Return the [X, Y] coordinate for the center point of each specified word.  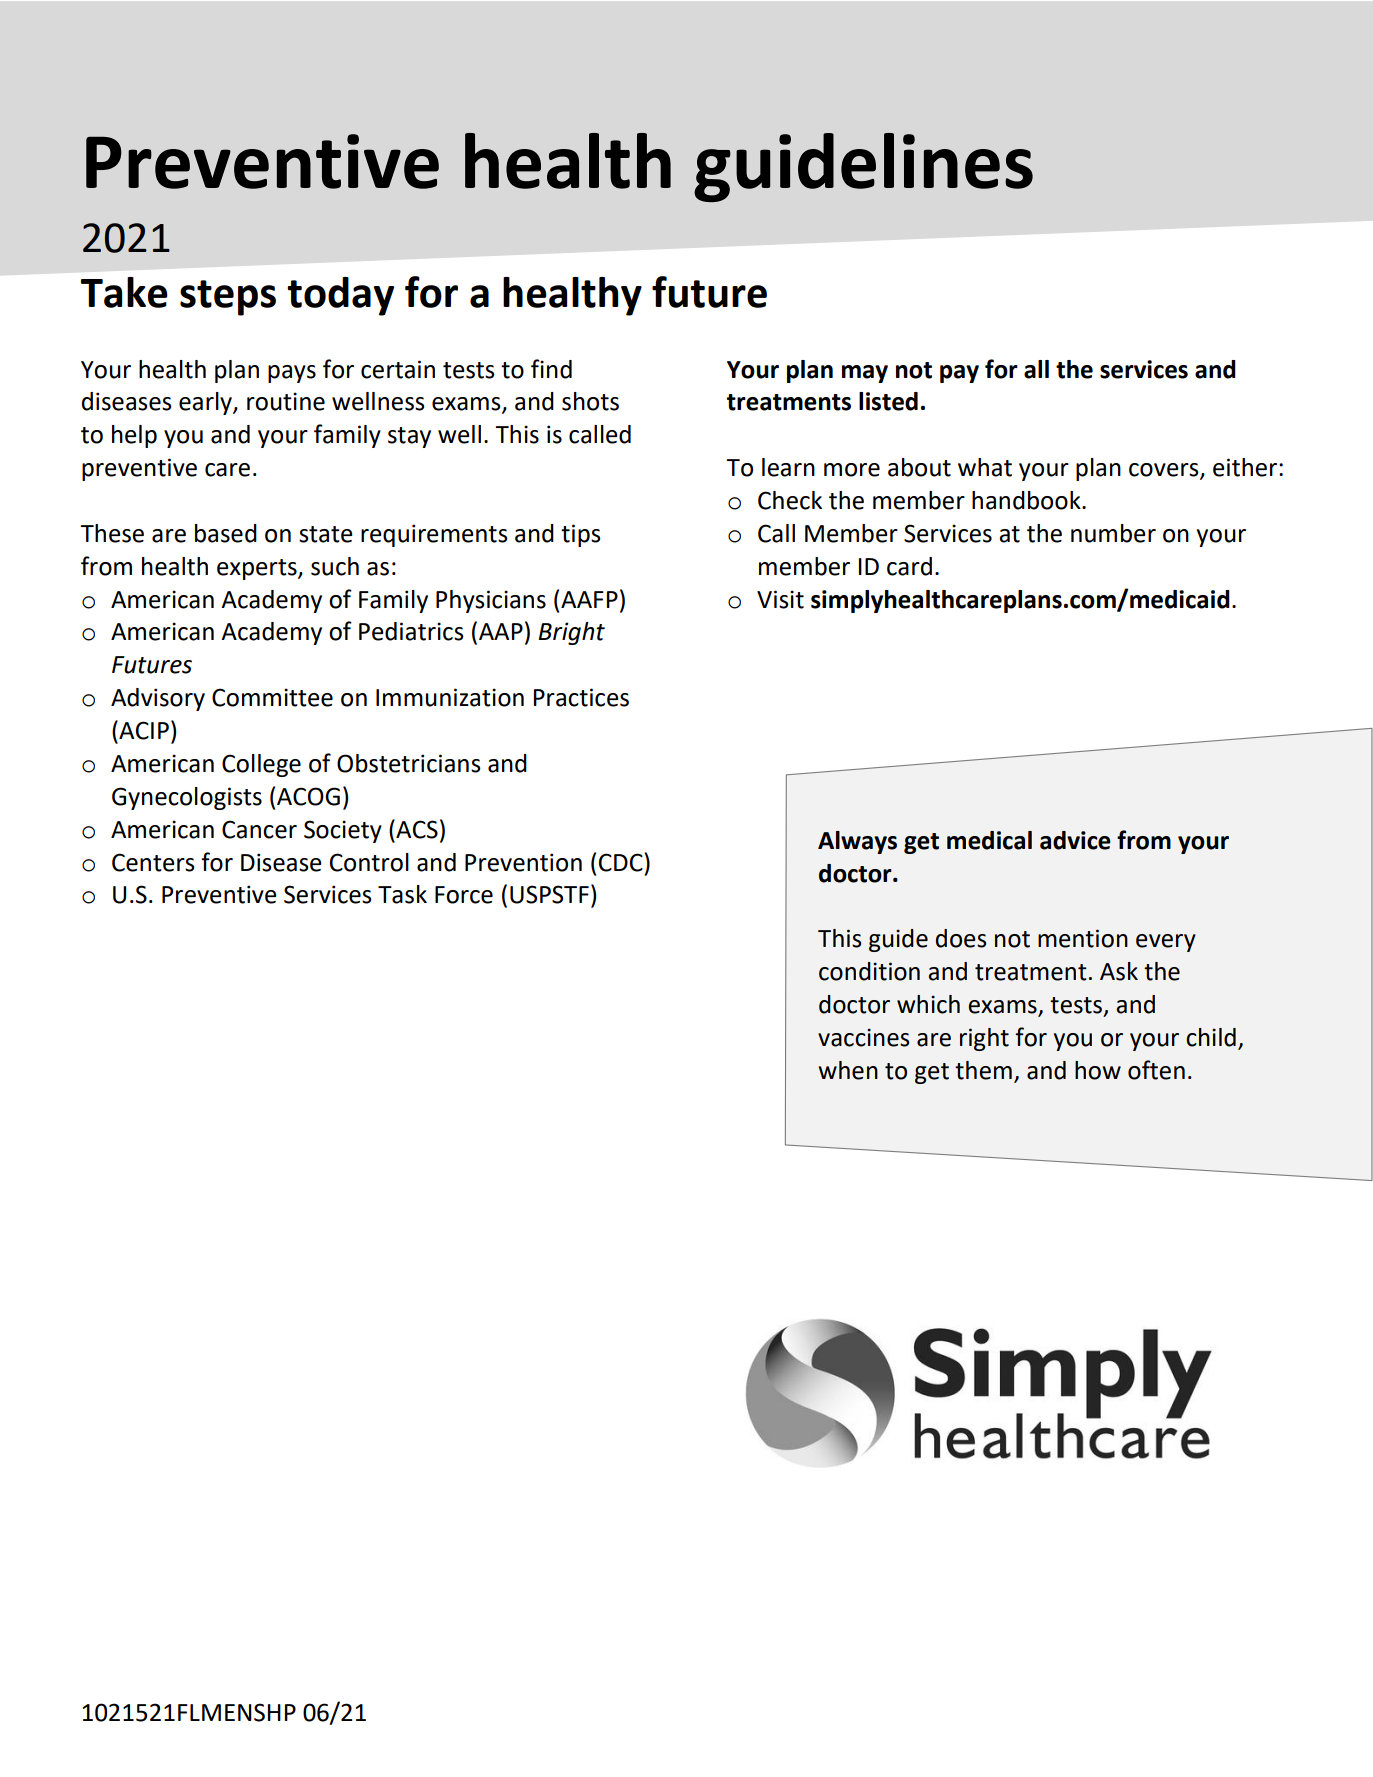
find [551, 369]
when [848, 1070]
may [865, 374]
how [1098, 1070]
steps [228, 298]
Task [402, 894]
